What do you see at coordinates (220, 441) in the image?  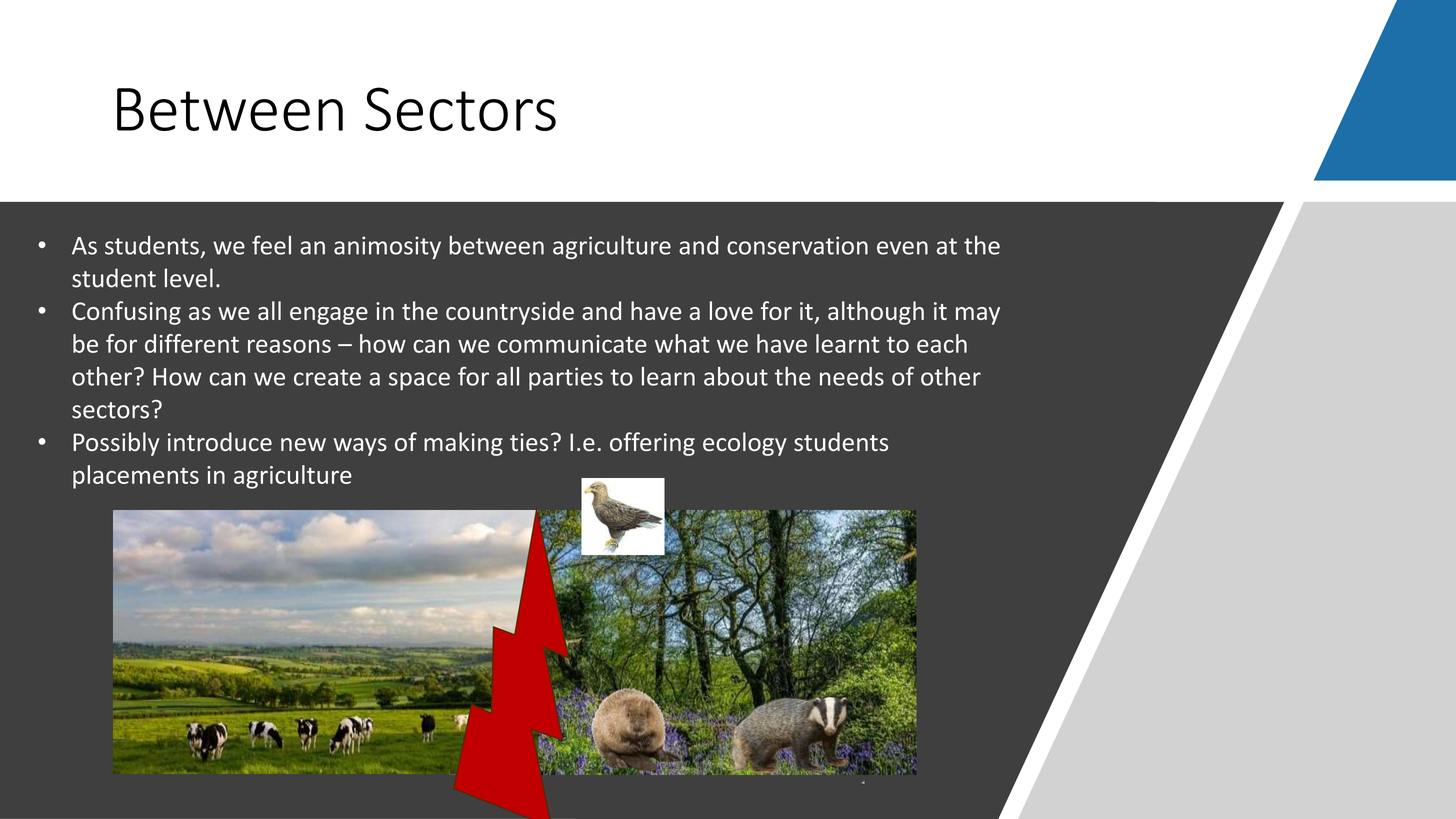 I see `introduce` at bounding box center [220, 441].
